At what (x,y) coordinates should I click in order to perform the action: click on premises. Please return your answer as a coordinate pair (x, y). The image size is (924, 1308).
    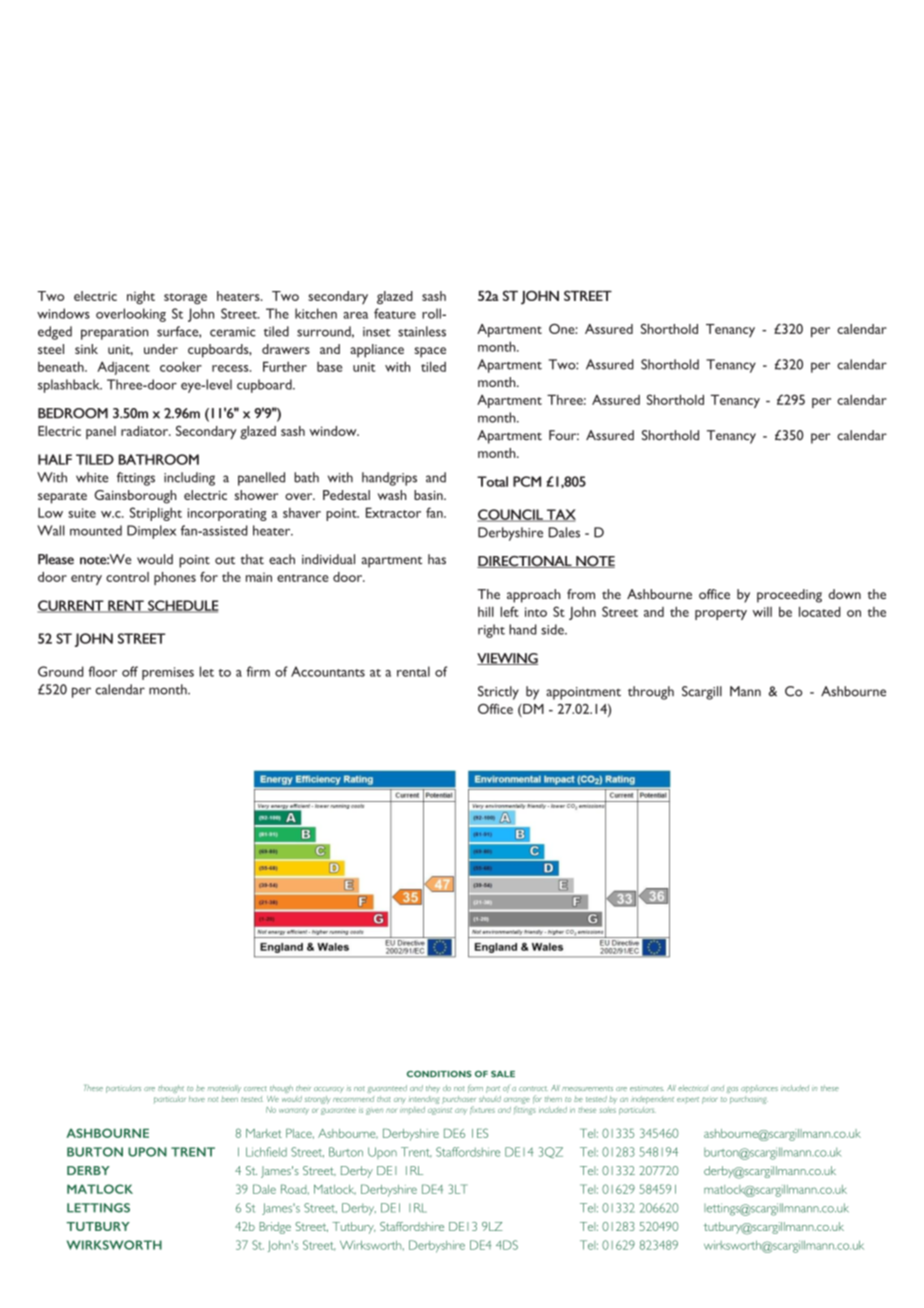
    Looking at the image, I should click on (168, 673).
